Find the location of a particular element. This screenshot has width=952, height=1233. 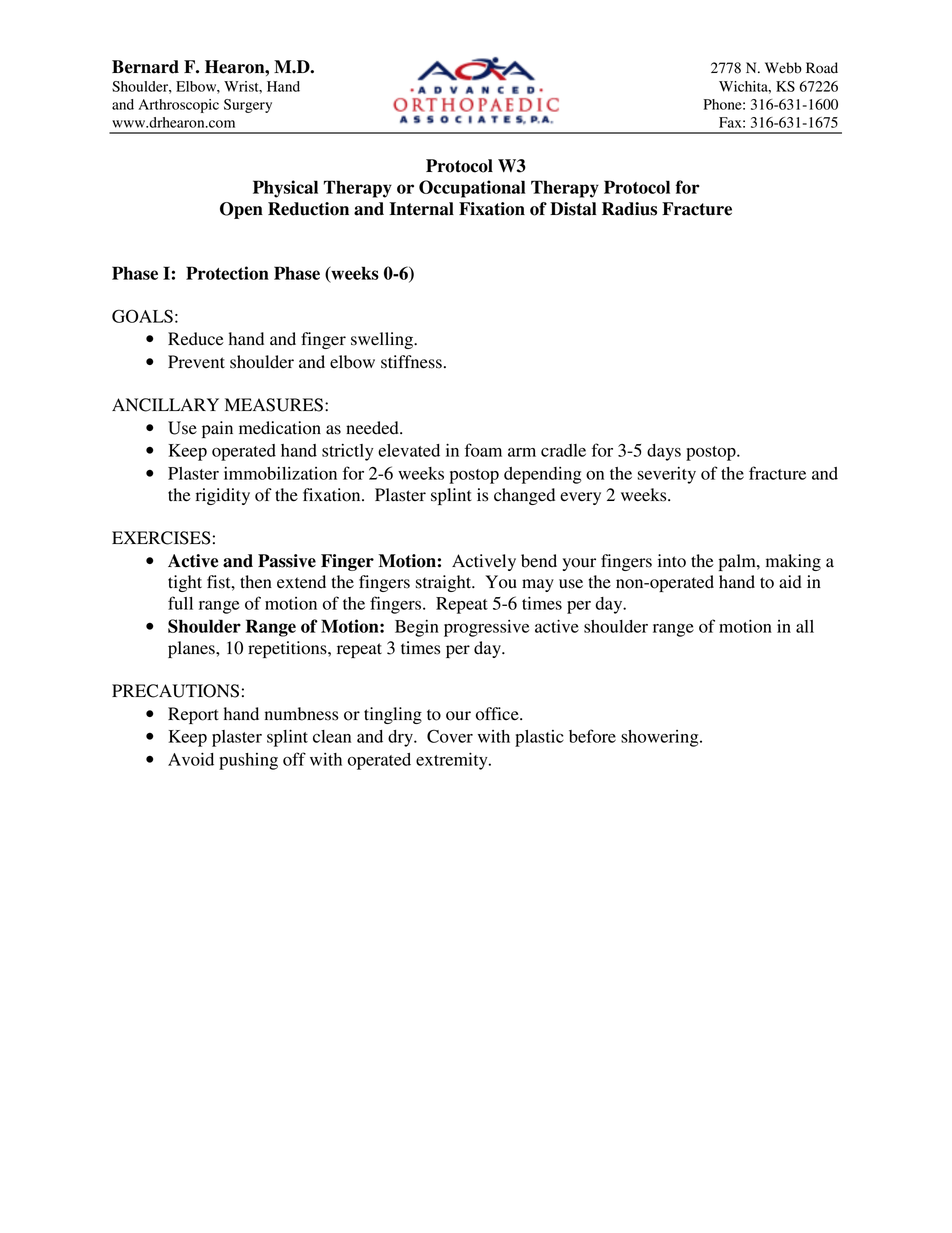

Protection is located at coordinates (227, 273).
